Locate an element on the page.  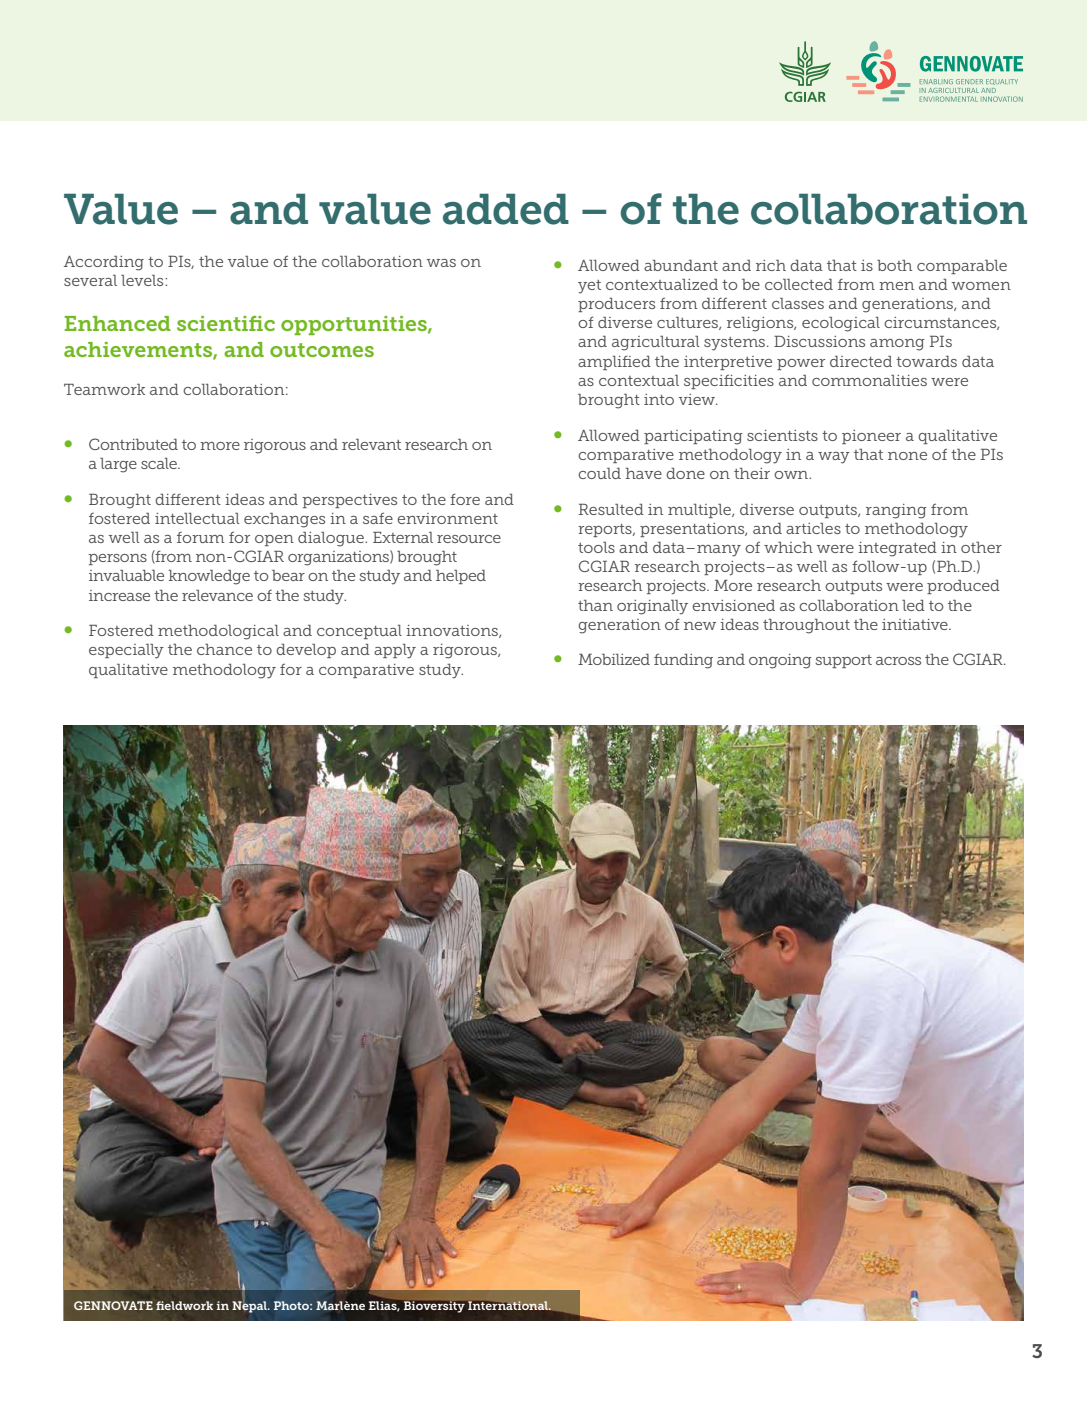
across is located at coordinates (898, 661).
